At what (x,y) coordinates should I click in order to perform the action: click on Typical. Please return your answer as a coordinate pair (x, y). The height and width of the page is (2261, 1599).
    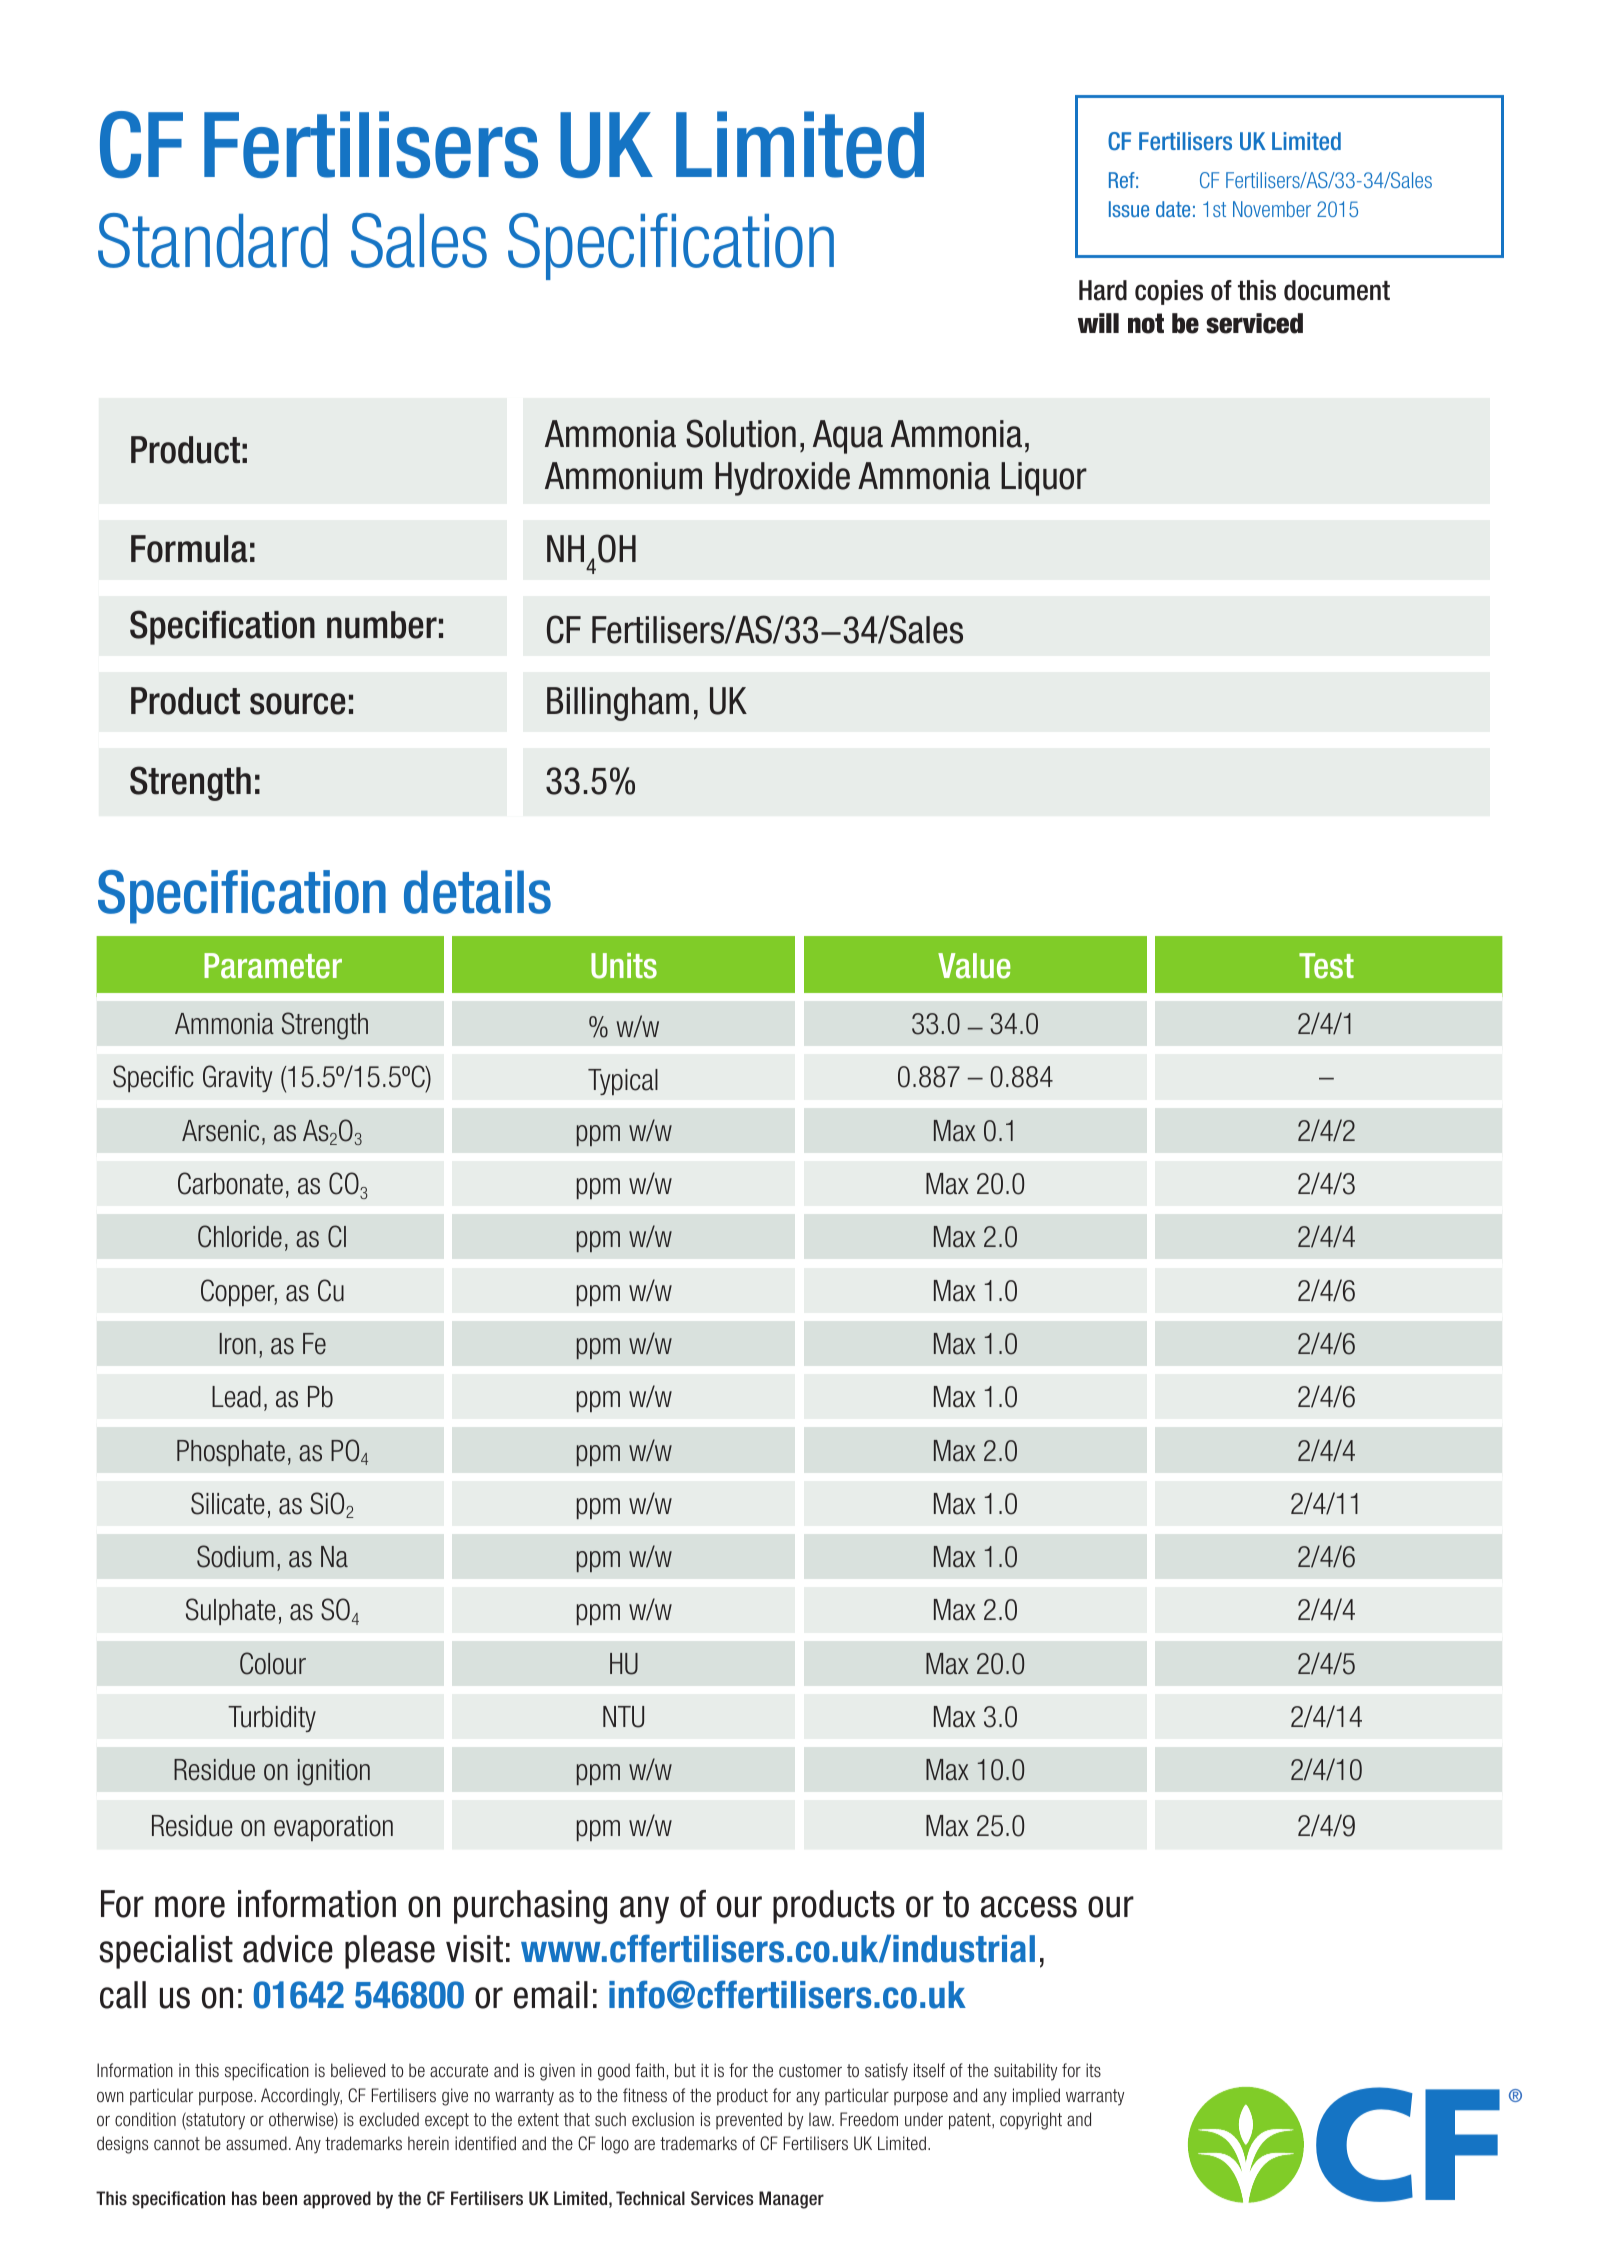
    Looking at the image, I should click on (623, 1082).
